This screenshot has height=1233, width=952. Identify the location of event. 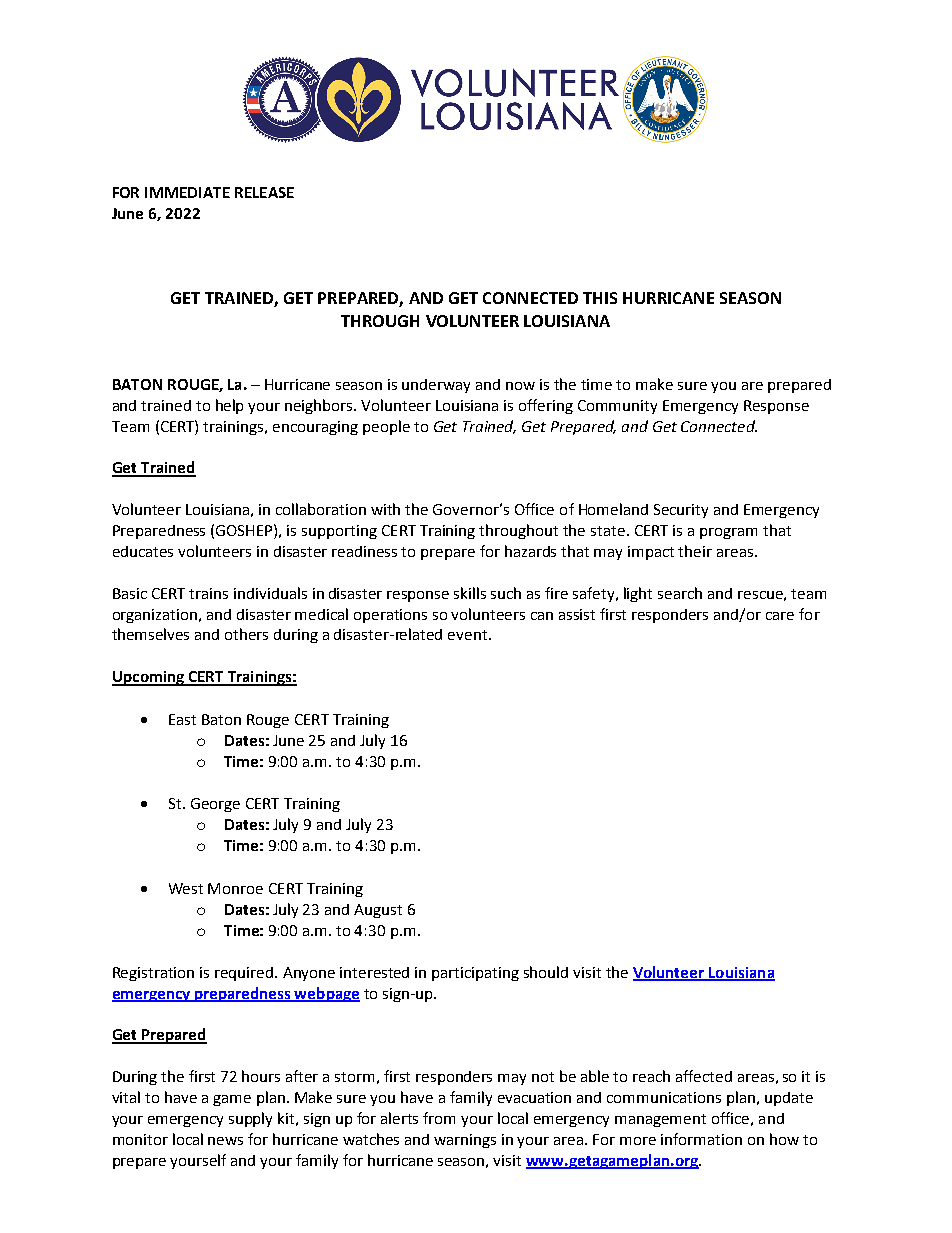
(469, 635).
